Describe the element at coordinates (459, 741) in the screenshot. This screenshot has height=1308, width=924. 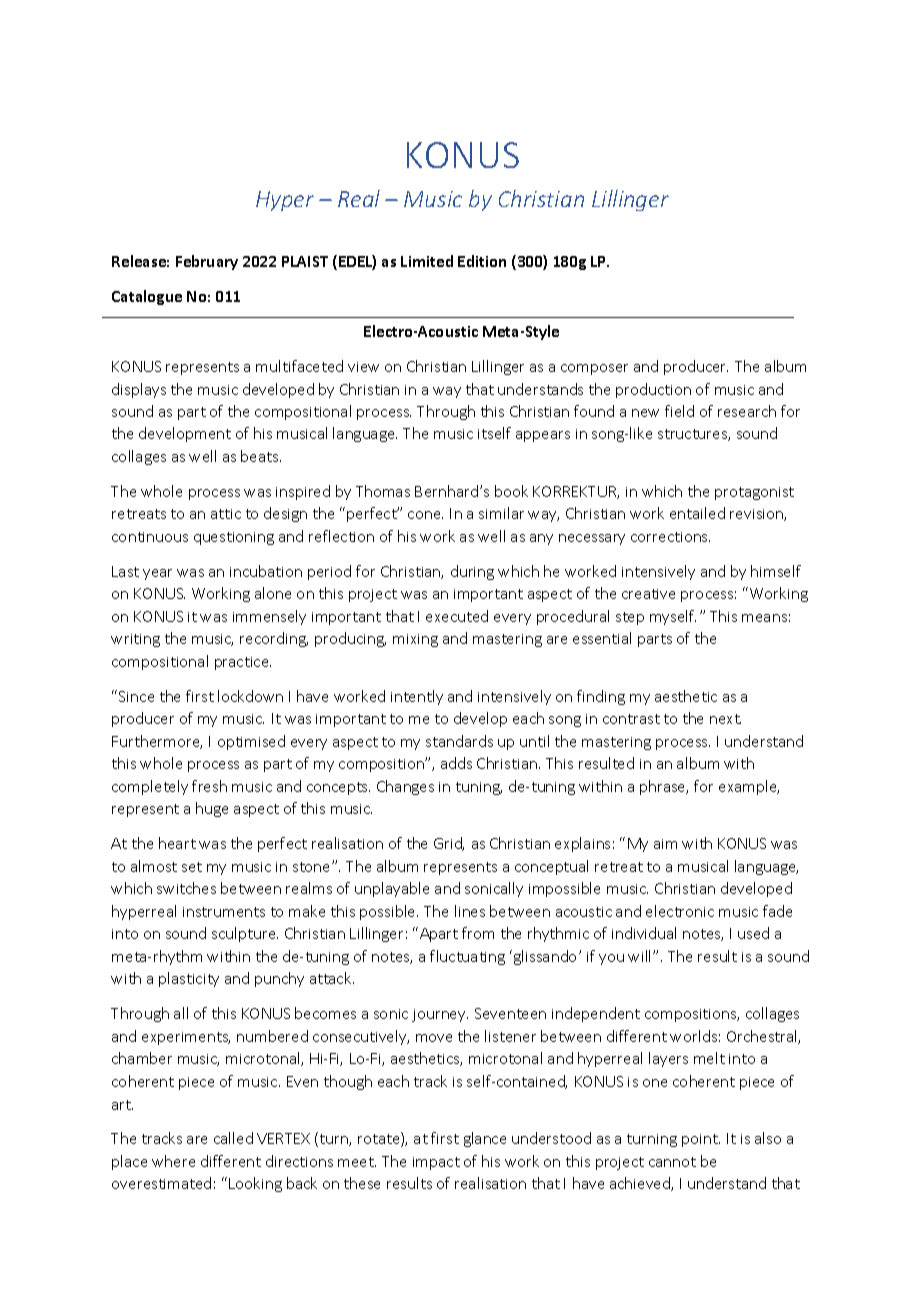
I see `standards` at that location.
